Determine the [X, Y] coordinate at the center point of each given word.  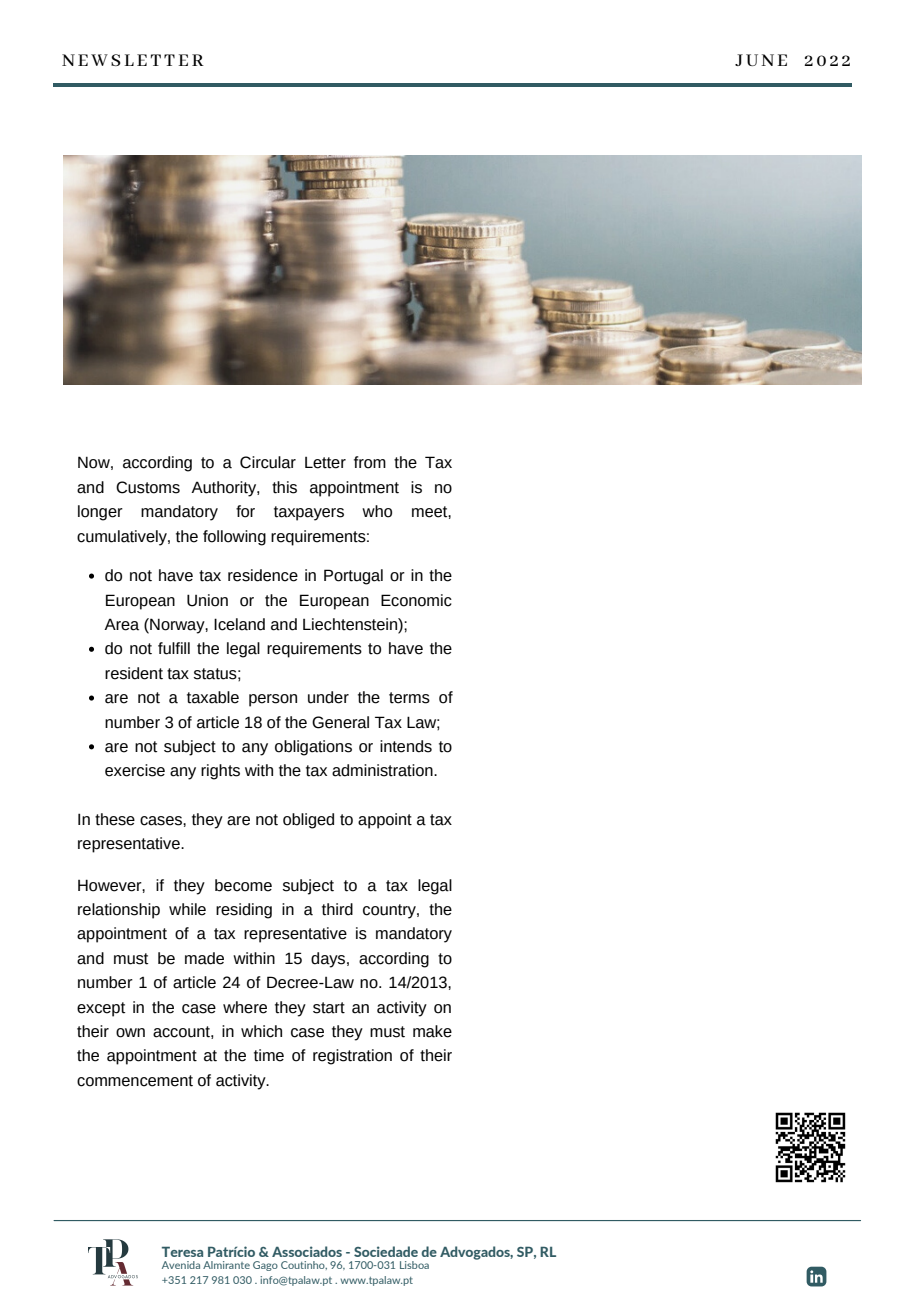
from [370, 462]
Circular [268, 462]
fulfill [174, 648]
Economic [416, 600]
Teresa [182, 1251]
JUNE [761, 60]
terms [409, 698]
